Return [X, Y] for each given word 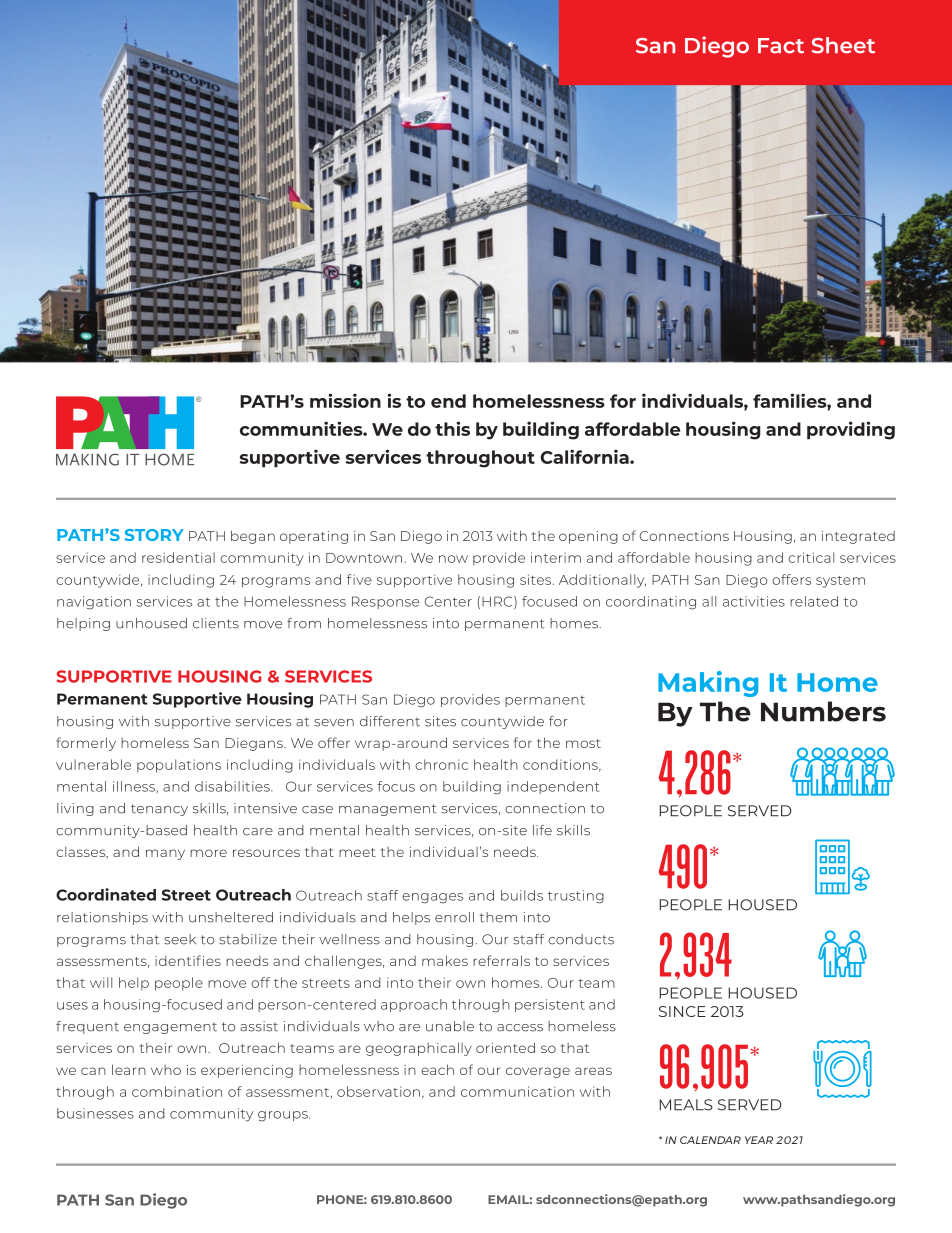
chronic [441, 764]
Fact [781, 46]
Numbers [823, 711]
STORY [154, 535]
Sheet [843, 45]
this [452, 428]
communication [517, 1091]
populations [179, 766]
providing [851, 430]
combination [177, 1091]
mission [345, 400]
